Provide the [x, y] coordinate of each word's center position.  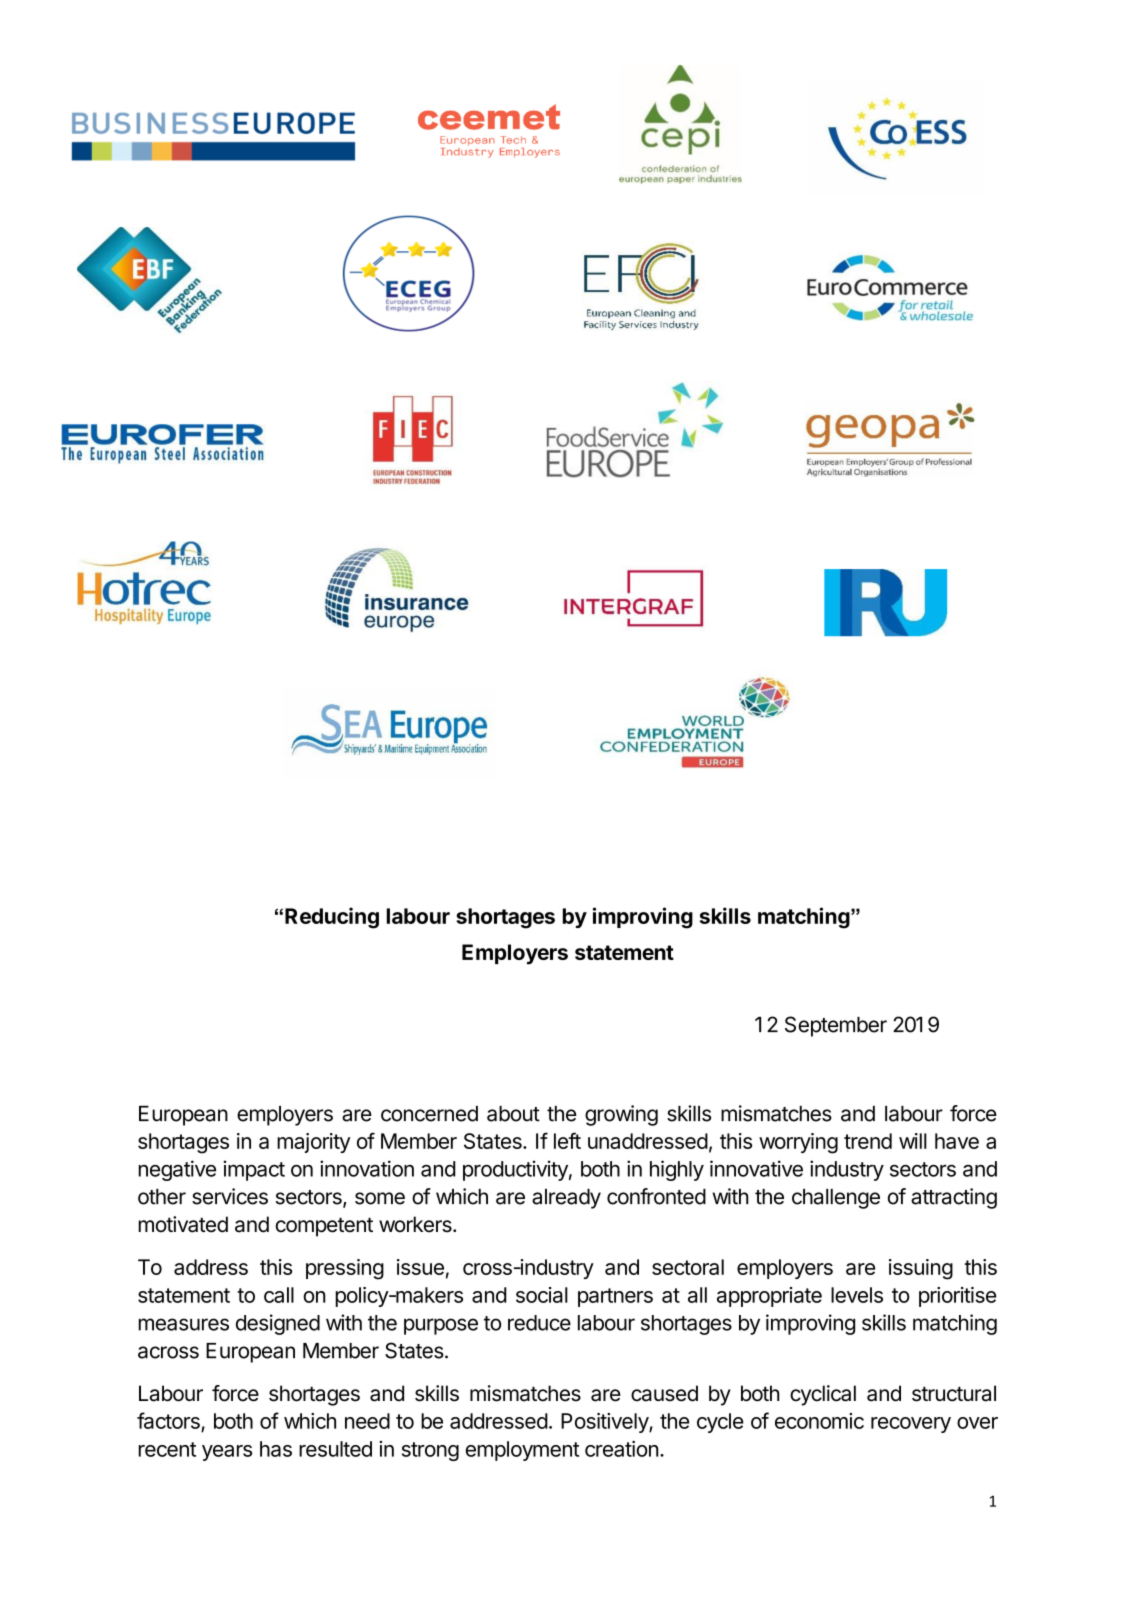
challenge [836, 1199]
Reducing [332, 918]
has [276, 1449]
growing [621, 1115]
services [230, 1196]
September [836, 1026]
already [566, 1199]
